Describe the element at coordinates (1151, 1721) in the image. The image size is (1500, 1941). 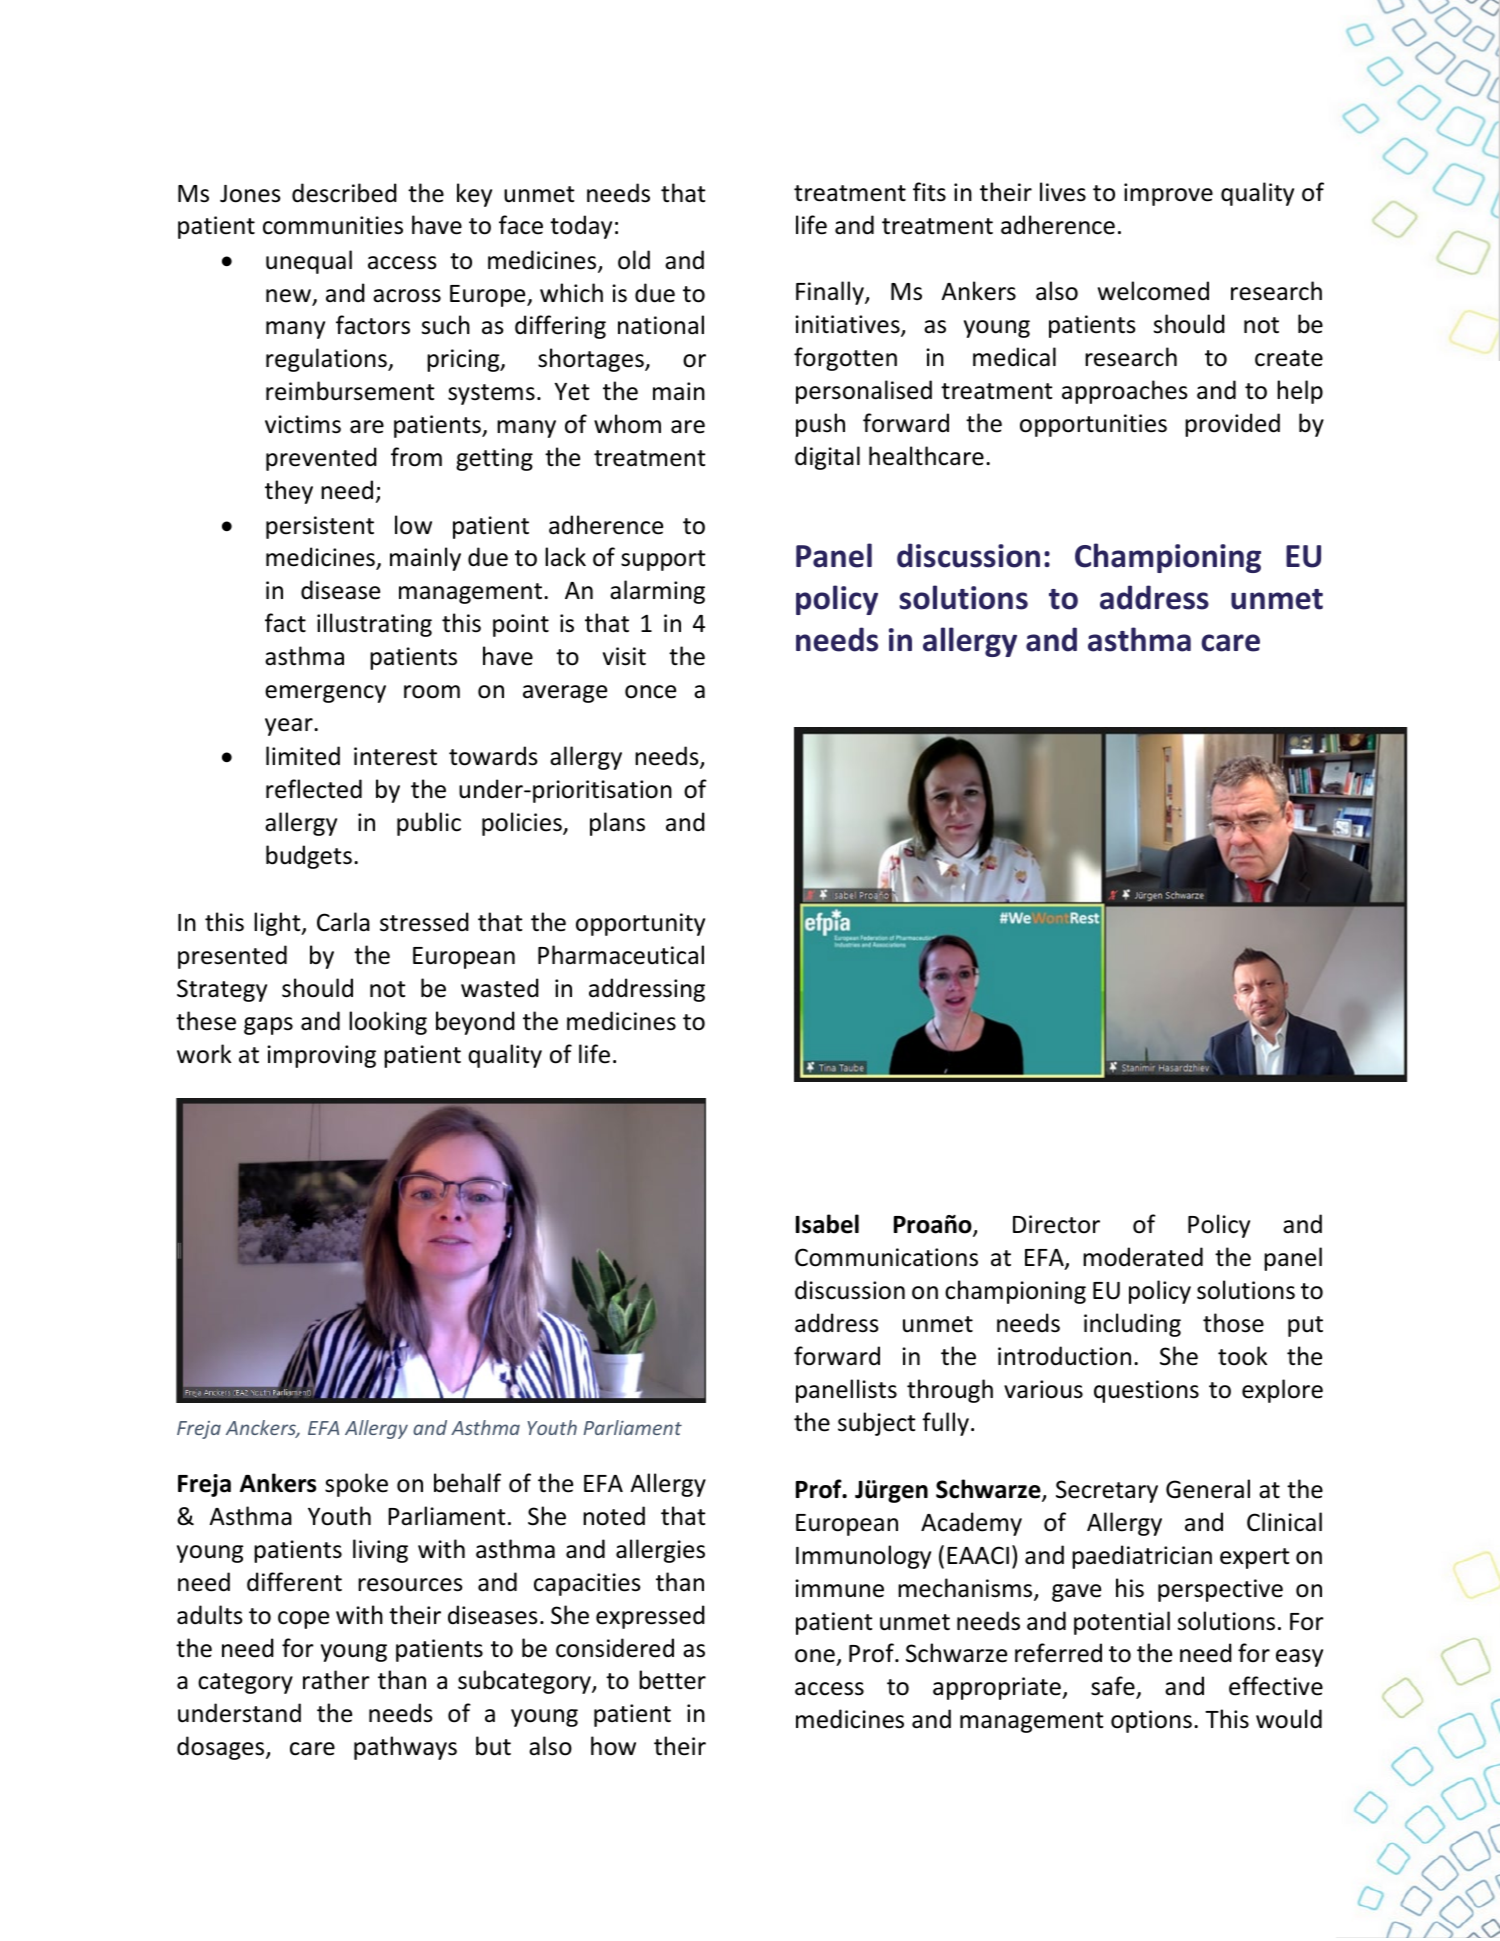
I see `options` at that location.
